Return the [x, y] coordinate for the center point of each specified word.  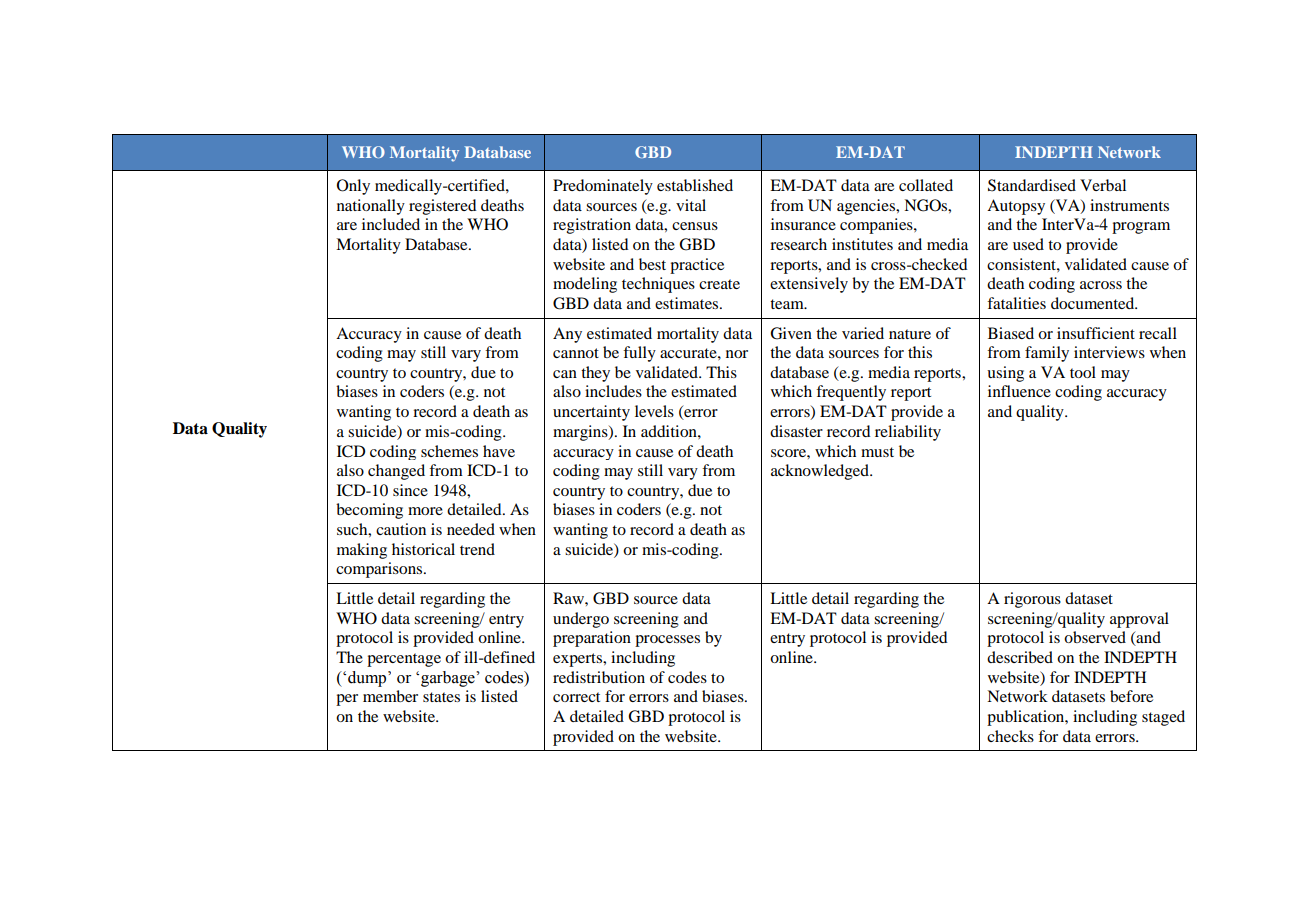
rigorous [1032, 600]
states [441, 697]
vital [691, 205]
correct [576, 697]
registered [442, 207]
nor [737, 354]
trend [477, 549]
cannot [576, 353]
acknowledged [821, 472]
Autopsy [1016, 207]
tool [1083, 372]
